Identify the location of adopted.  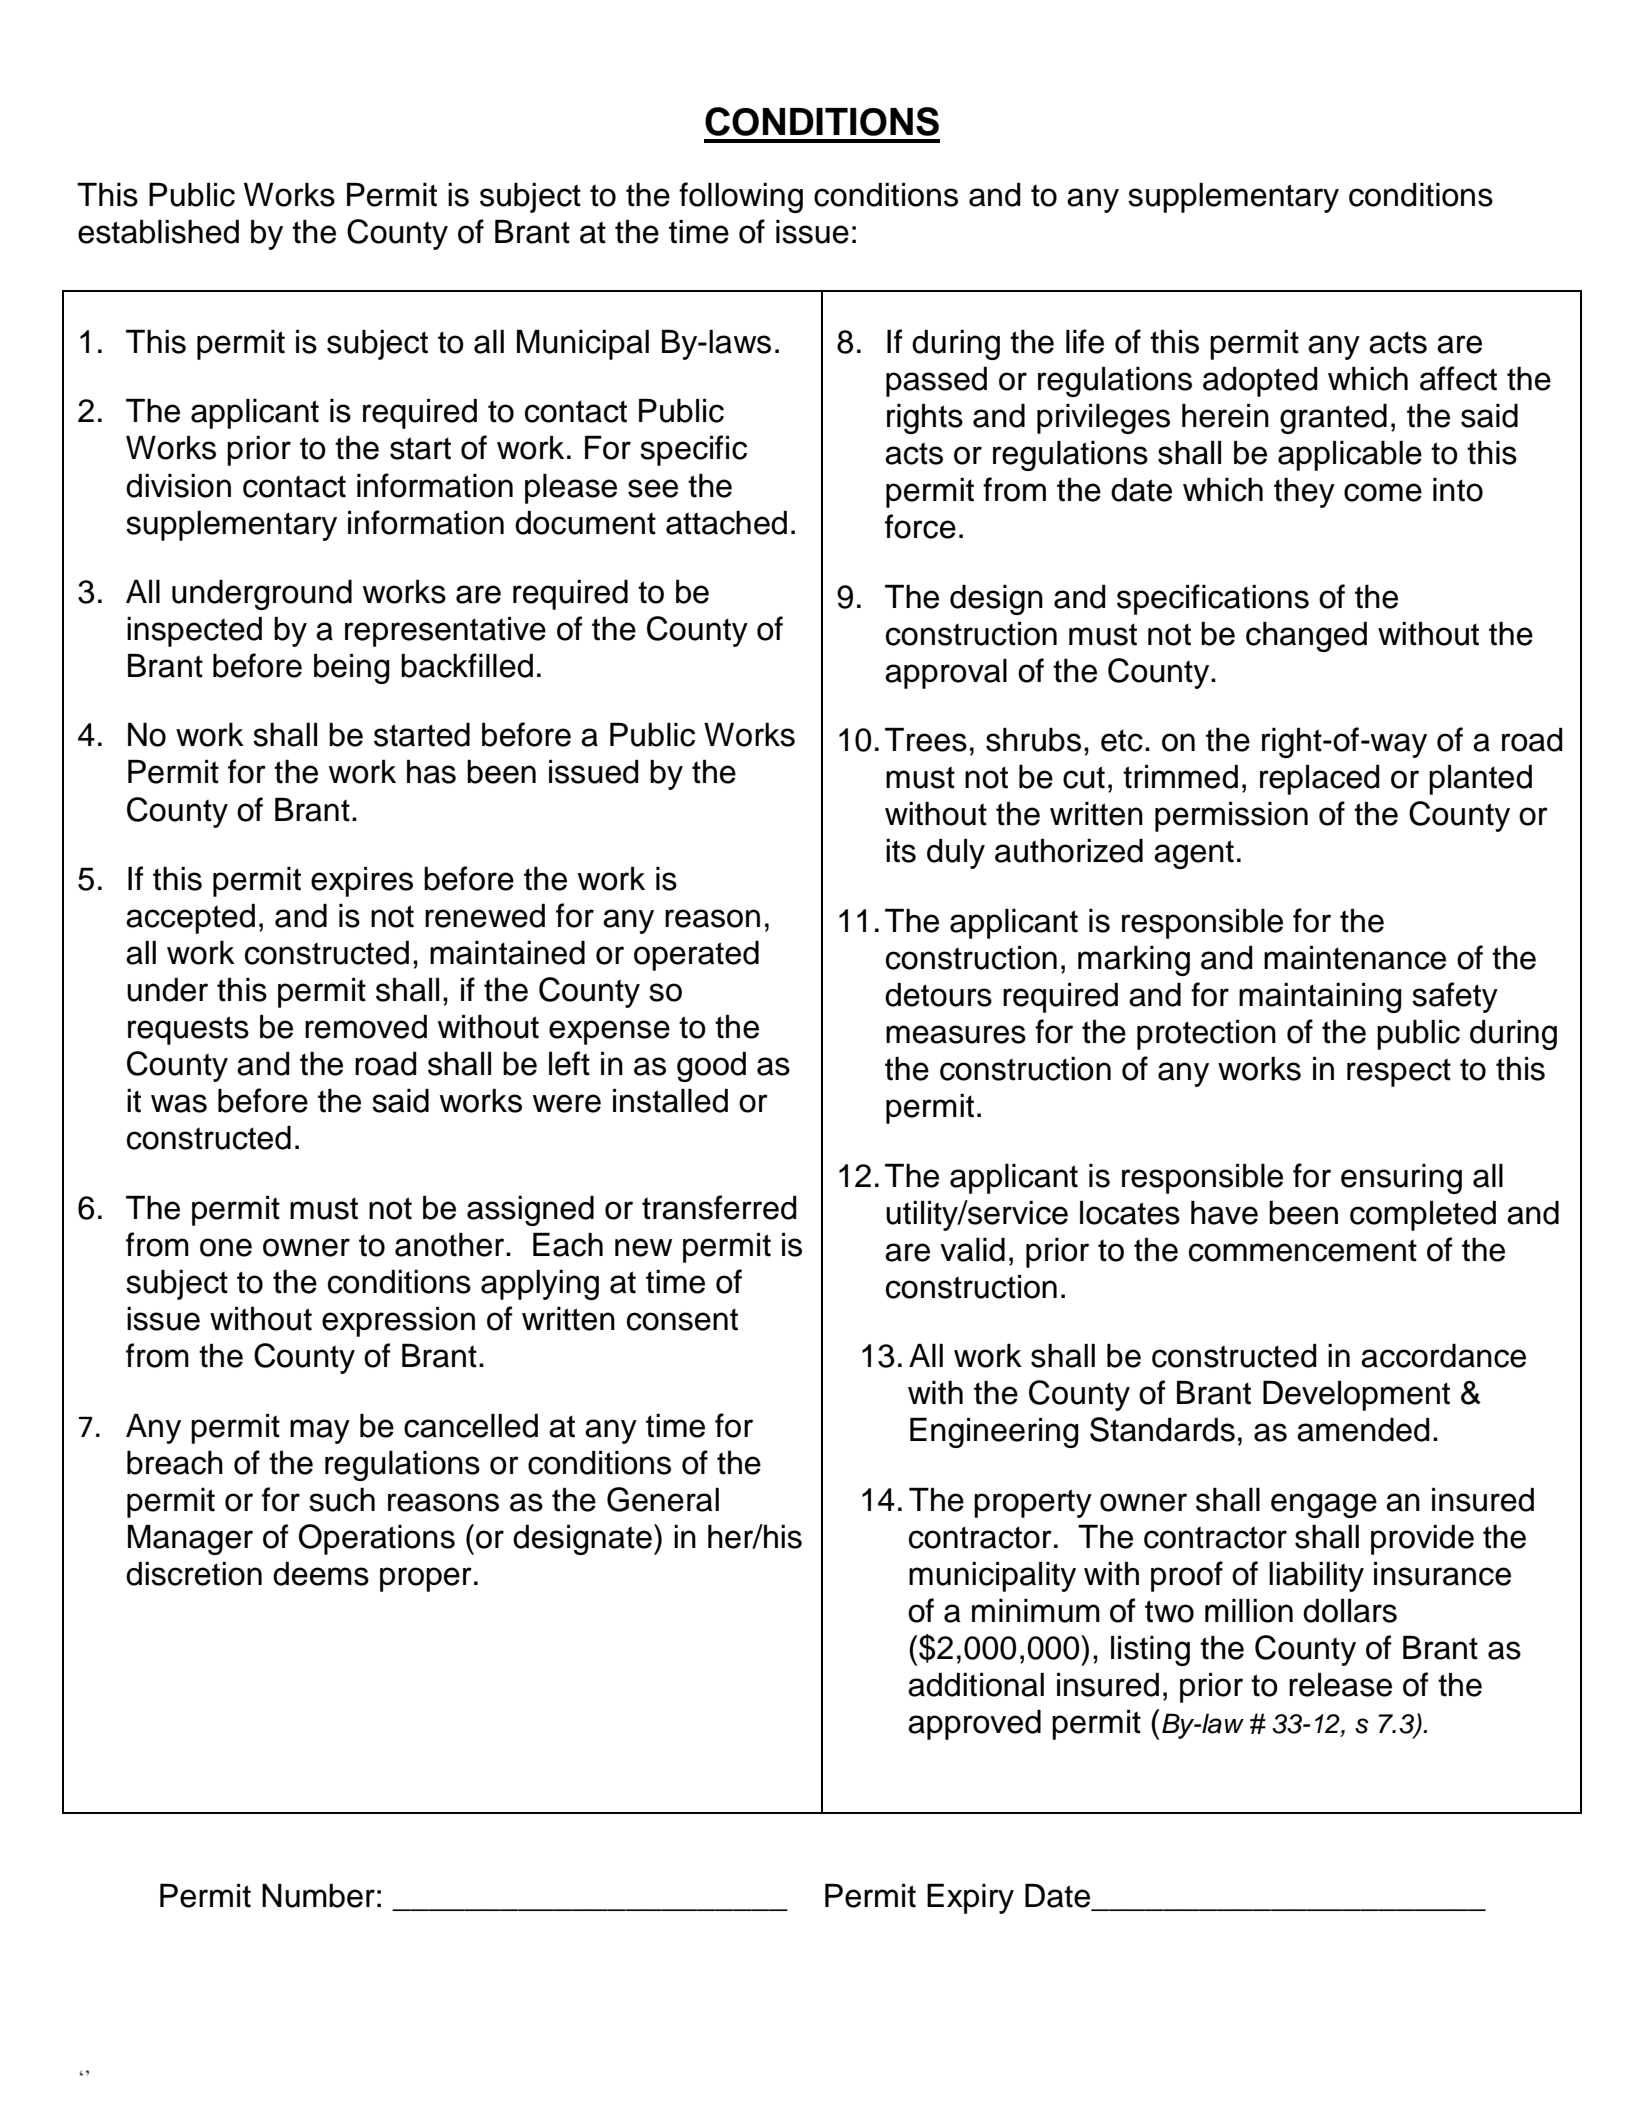
(1260, 382).
